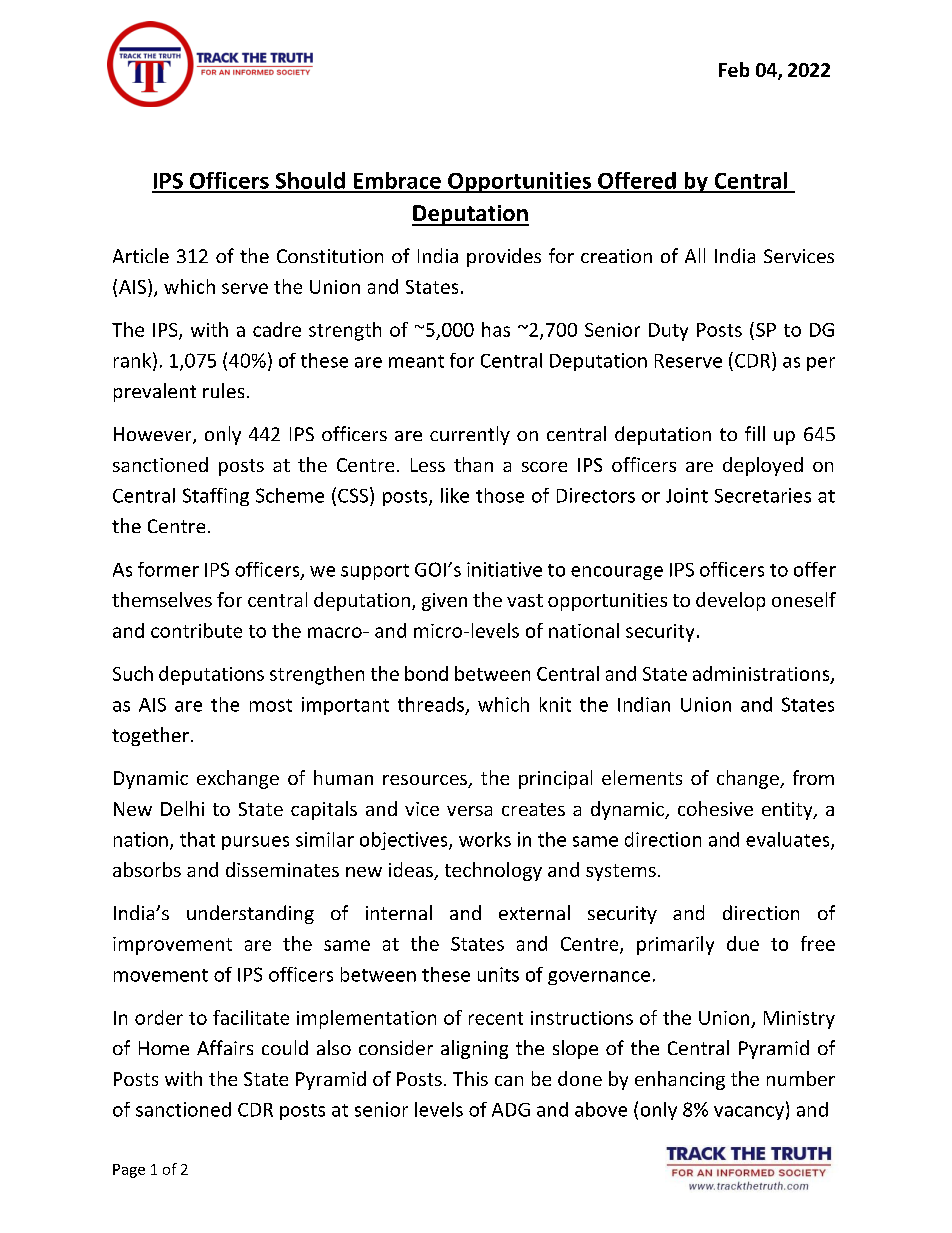 This screenshot has width=952, height=1233. I want to click on Feb, so click(734, 69).
